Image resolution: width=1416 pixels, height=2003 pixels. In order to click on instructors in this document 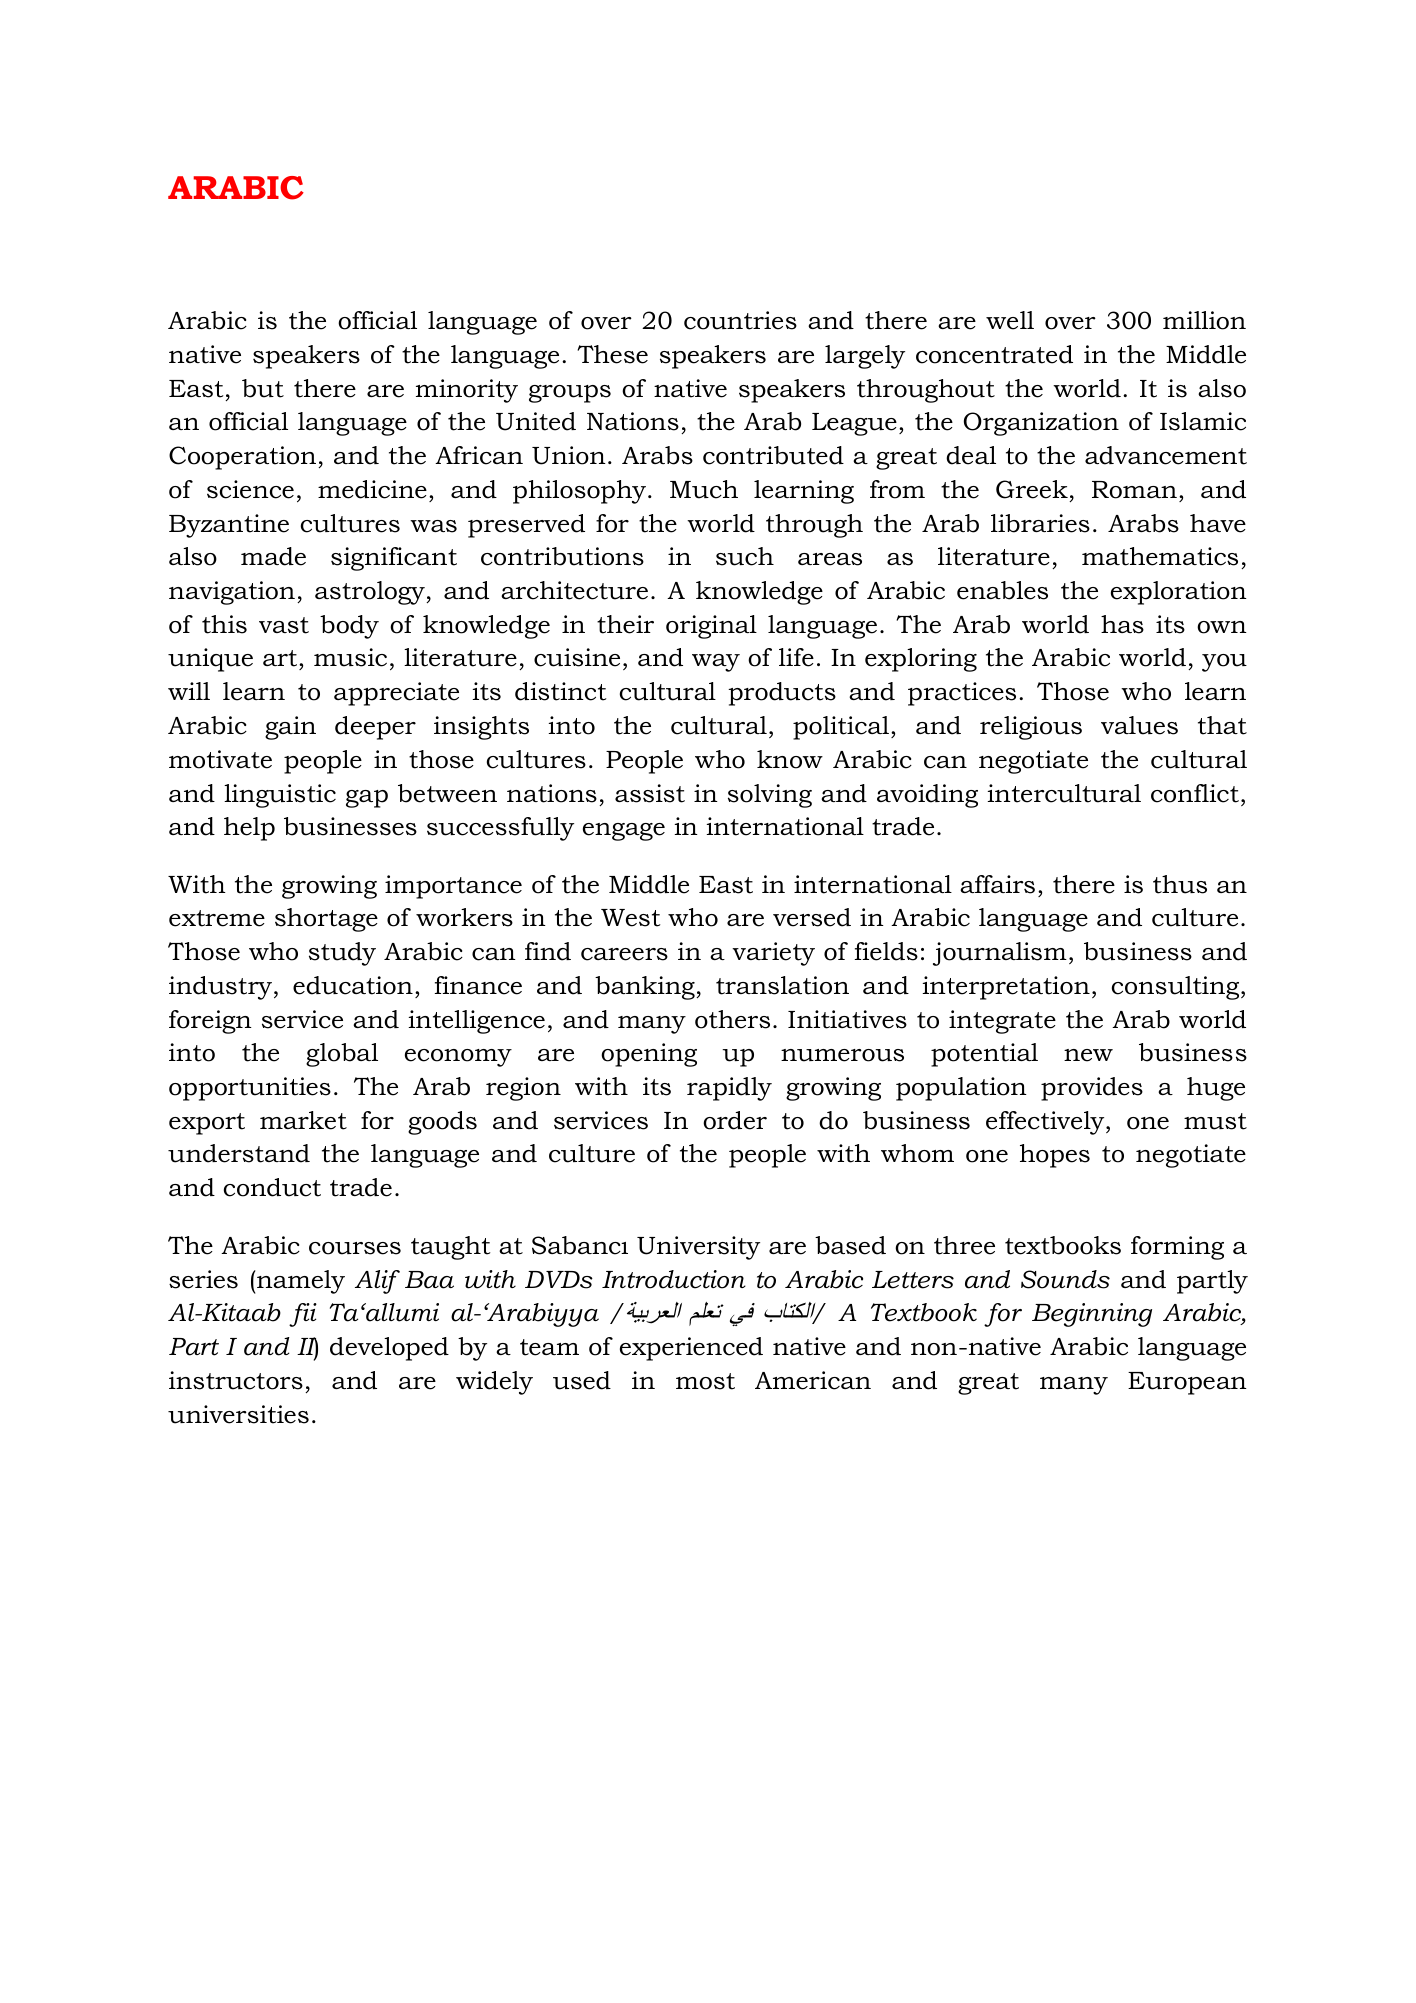, I will do `click(236, 1380)`.
